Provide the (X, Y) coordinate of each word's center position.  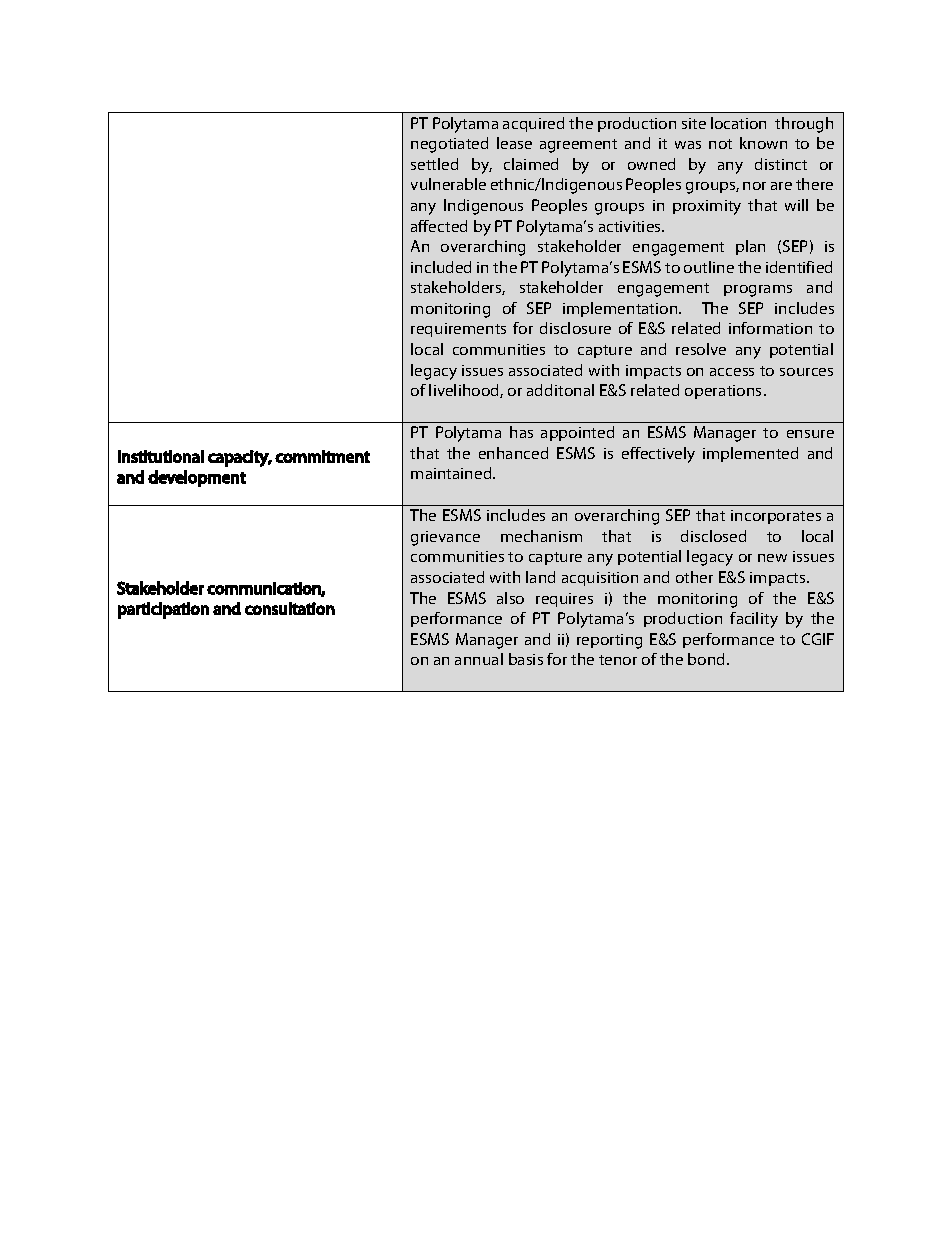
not (720, 144)
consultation (290, 608)
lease (514, 143)
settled (434, 164)
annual (479, 659)
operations (723, 392)
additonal (560, 390)
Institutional (161, 456)
